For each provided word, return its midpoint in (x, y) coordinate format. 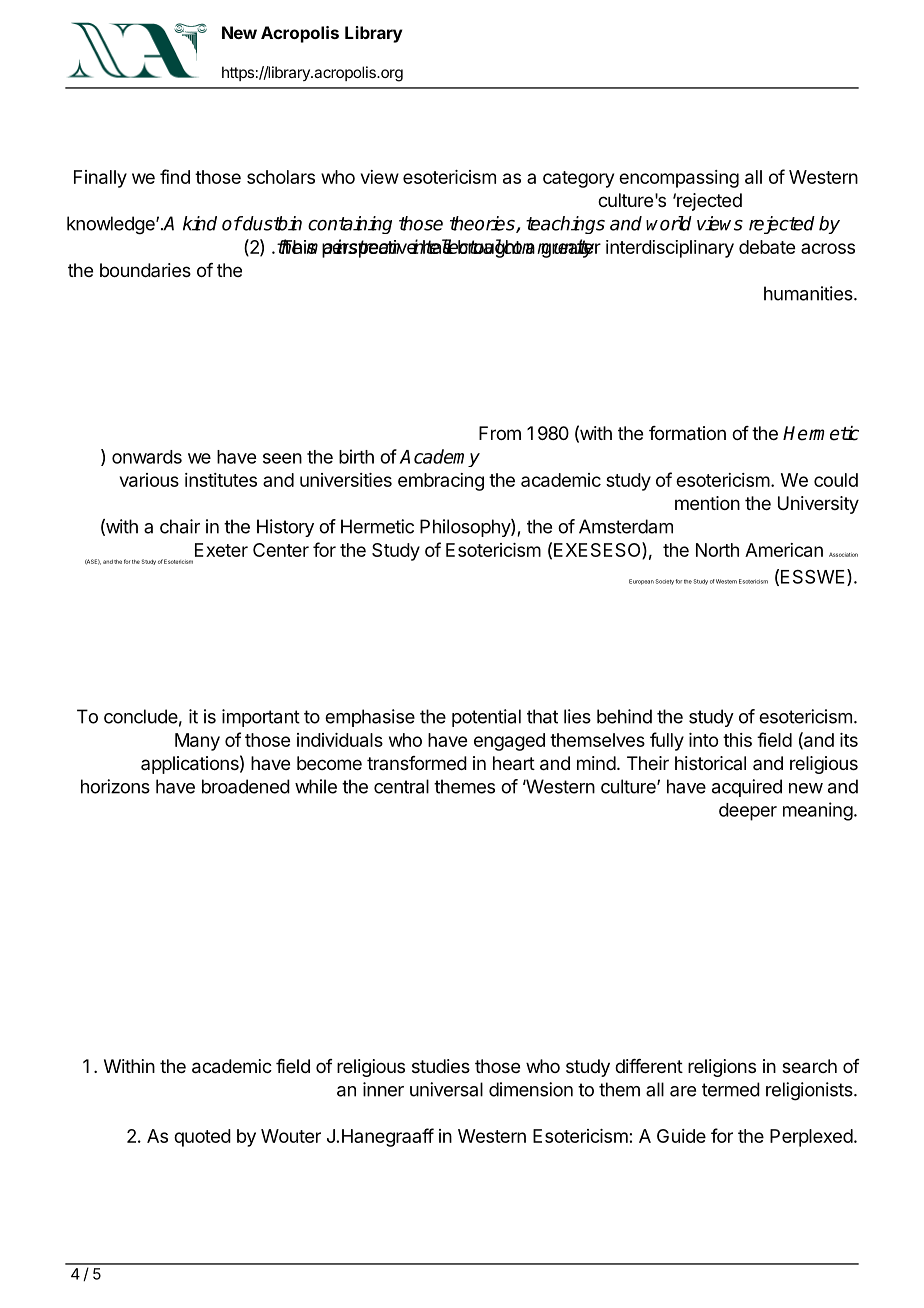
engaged (509, 742)
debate (767, 247)
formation (687, 433)
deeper (748, 812)
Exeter (221, 550)
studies (441, 1066)
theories (483, 224)
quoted (202, 1138)
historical (710, 763)
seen (282, 458)
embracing (441, 482)
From (500, 433)
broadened (246, 786)
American (784, 550)
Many (197, 742)
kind (200, 223)
